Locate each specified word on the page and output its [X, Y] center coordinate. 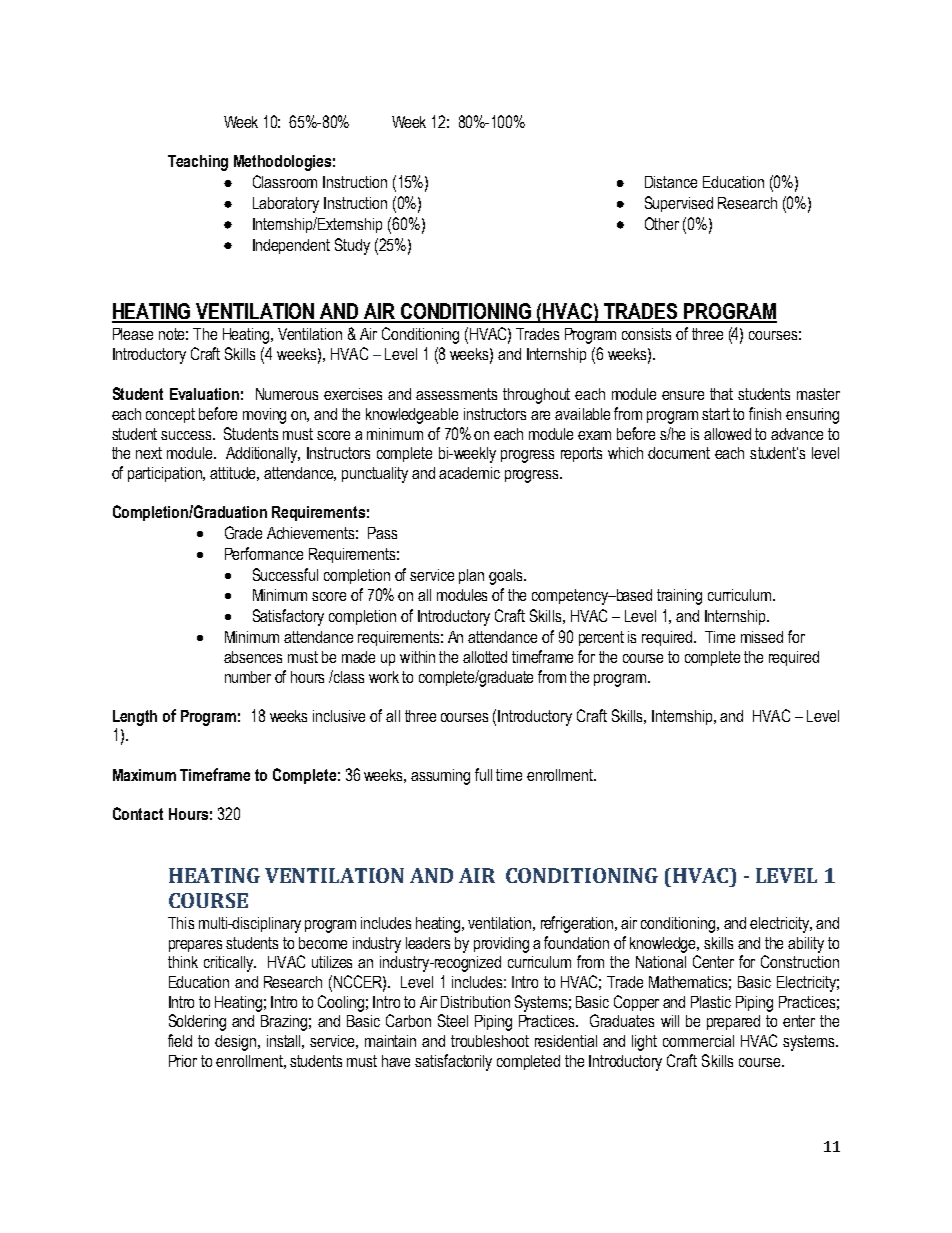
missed [762, 637]
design [237, 1043]
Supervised [679, 204]
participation [166, 474]
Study [352, 246]
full [483, 774]
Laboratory [286, 205]
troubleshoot [490, 1041]
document [679, 453]
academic [469, 473]
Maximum [144, 775]
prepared [733, 1022]
